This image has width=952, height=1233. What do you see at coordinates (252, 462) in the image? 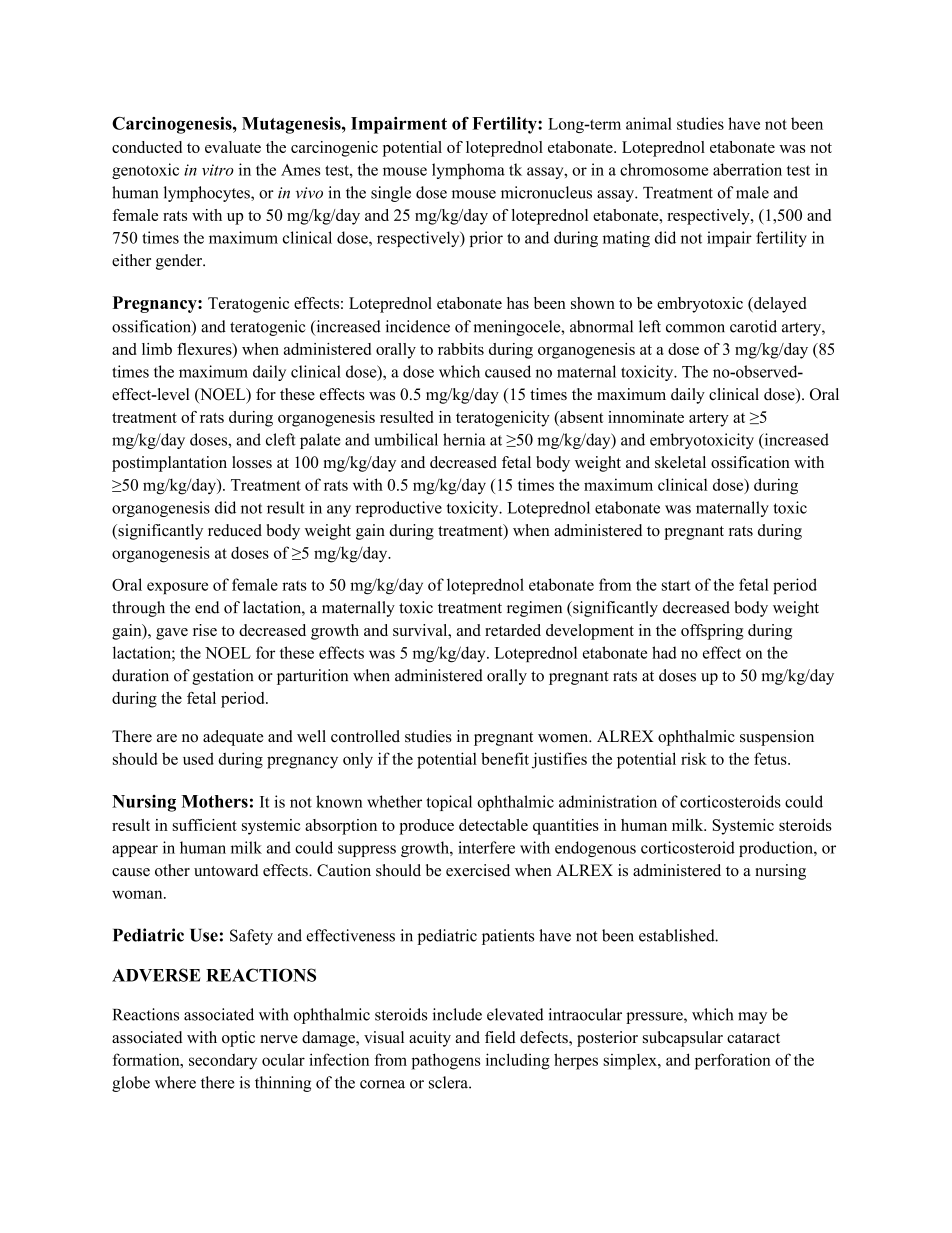
I see `losses` at bounding box center [252, 462].
